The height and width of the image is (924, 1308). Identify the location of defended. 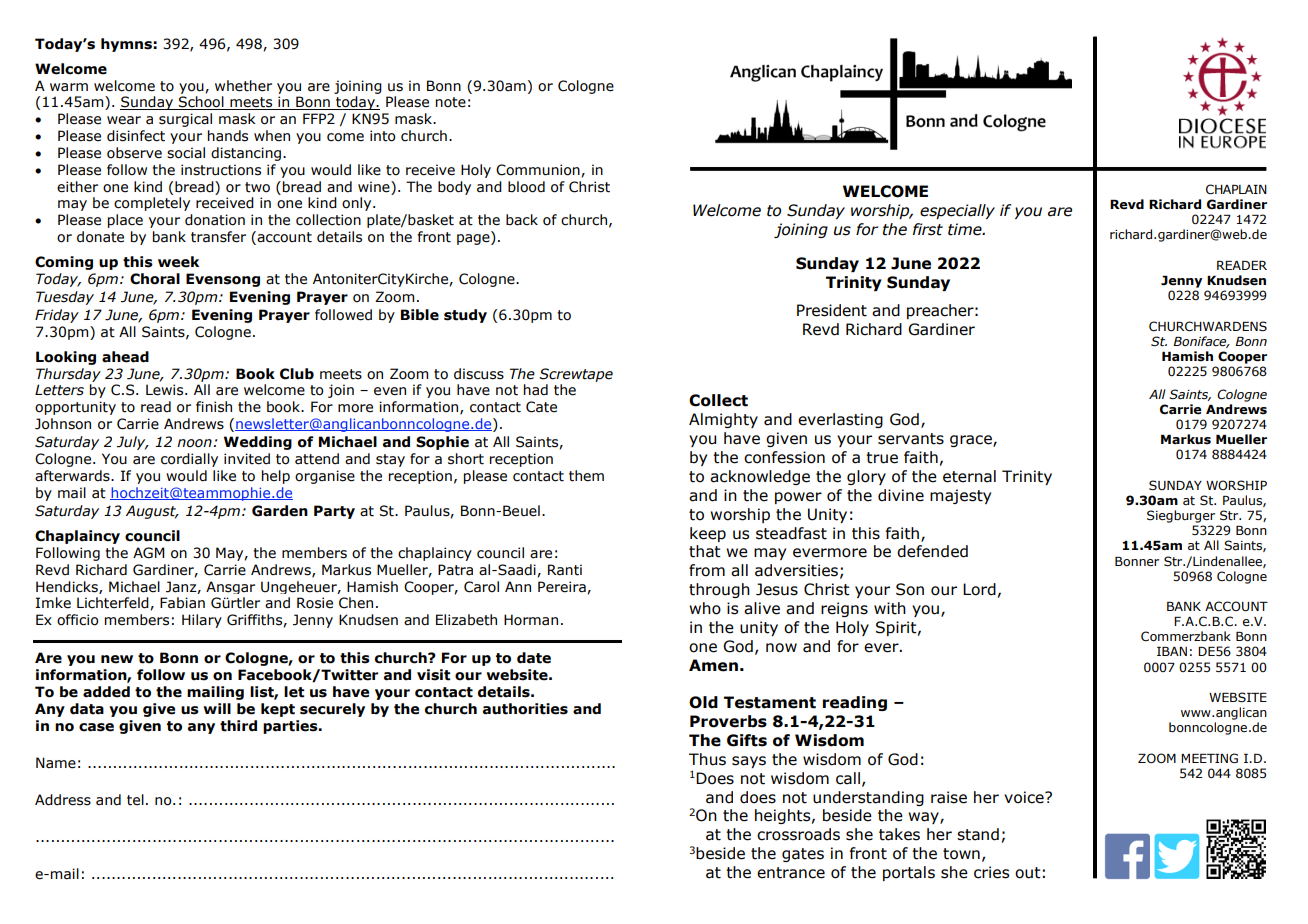
(932, 551).
